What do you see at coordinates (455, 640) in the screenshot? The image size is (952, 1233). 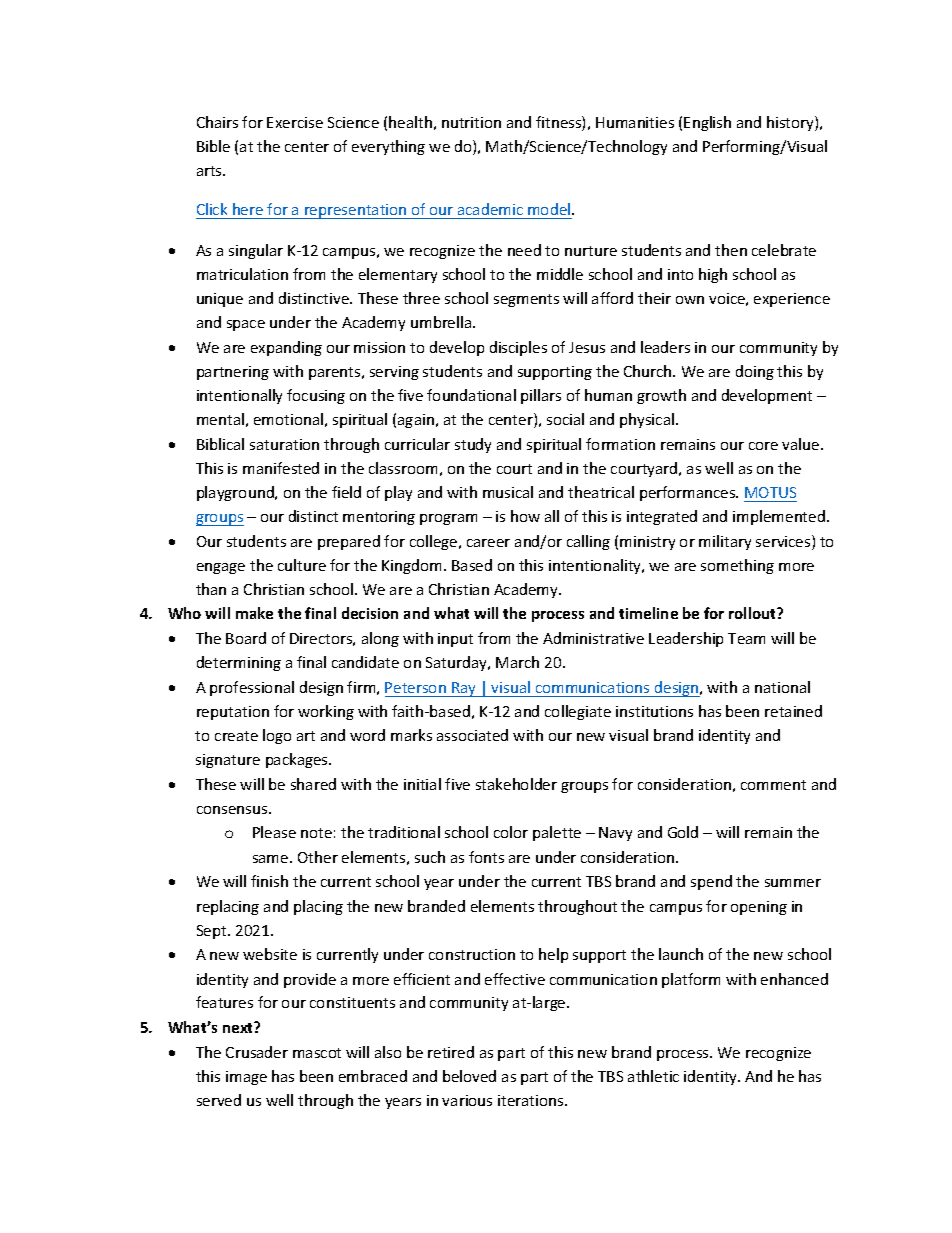 I see `input` at bounding box center [455, 640].
